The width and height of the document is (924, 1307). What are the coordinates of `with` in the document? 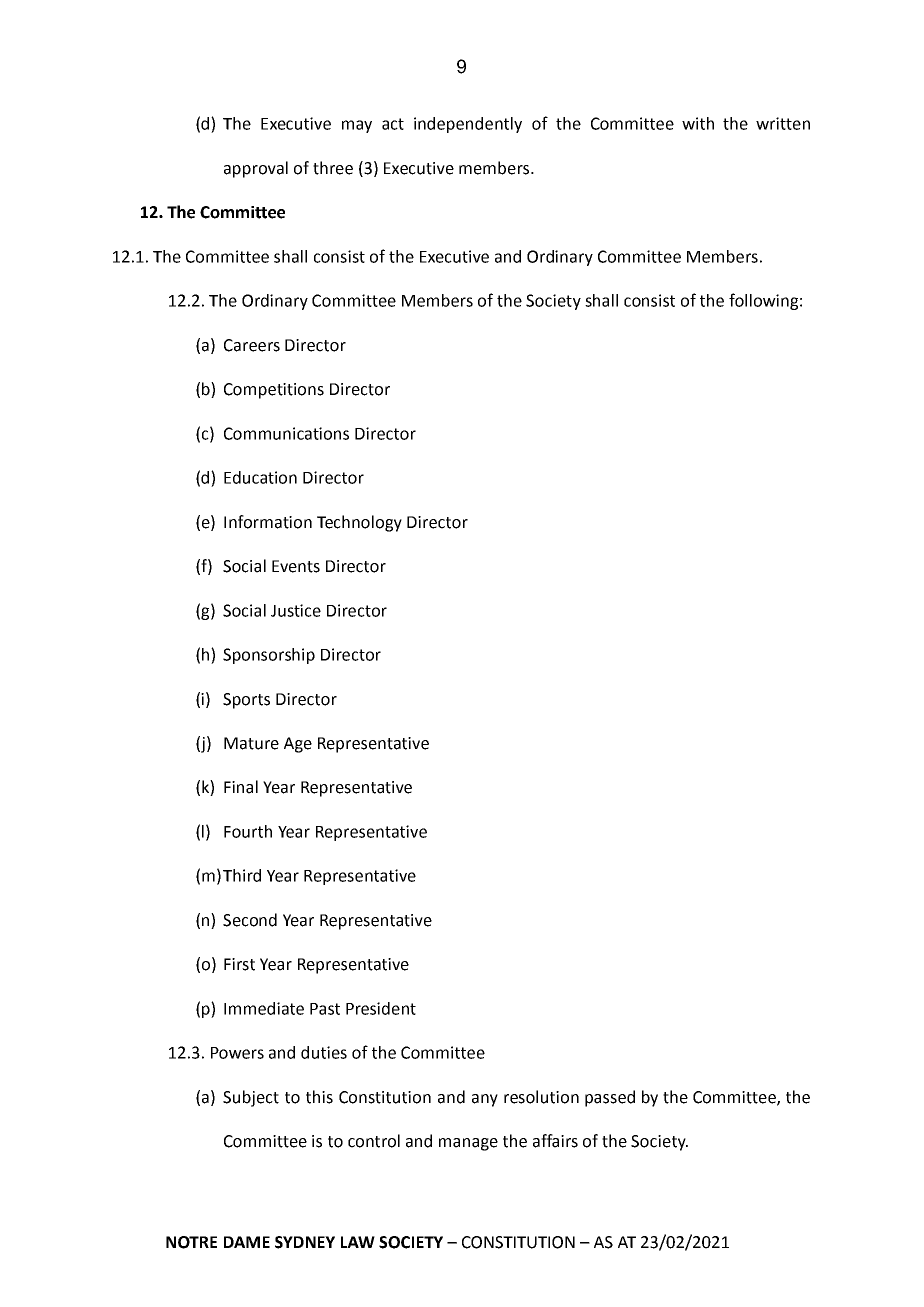 It's located at (698, 123).
